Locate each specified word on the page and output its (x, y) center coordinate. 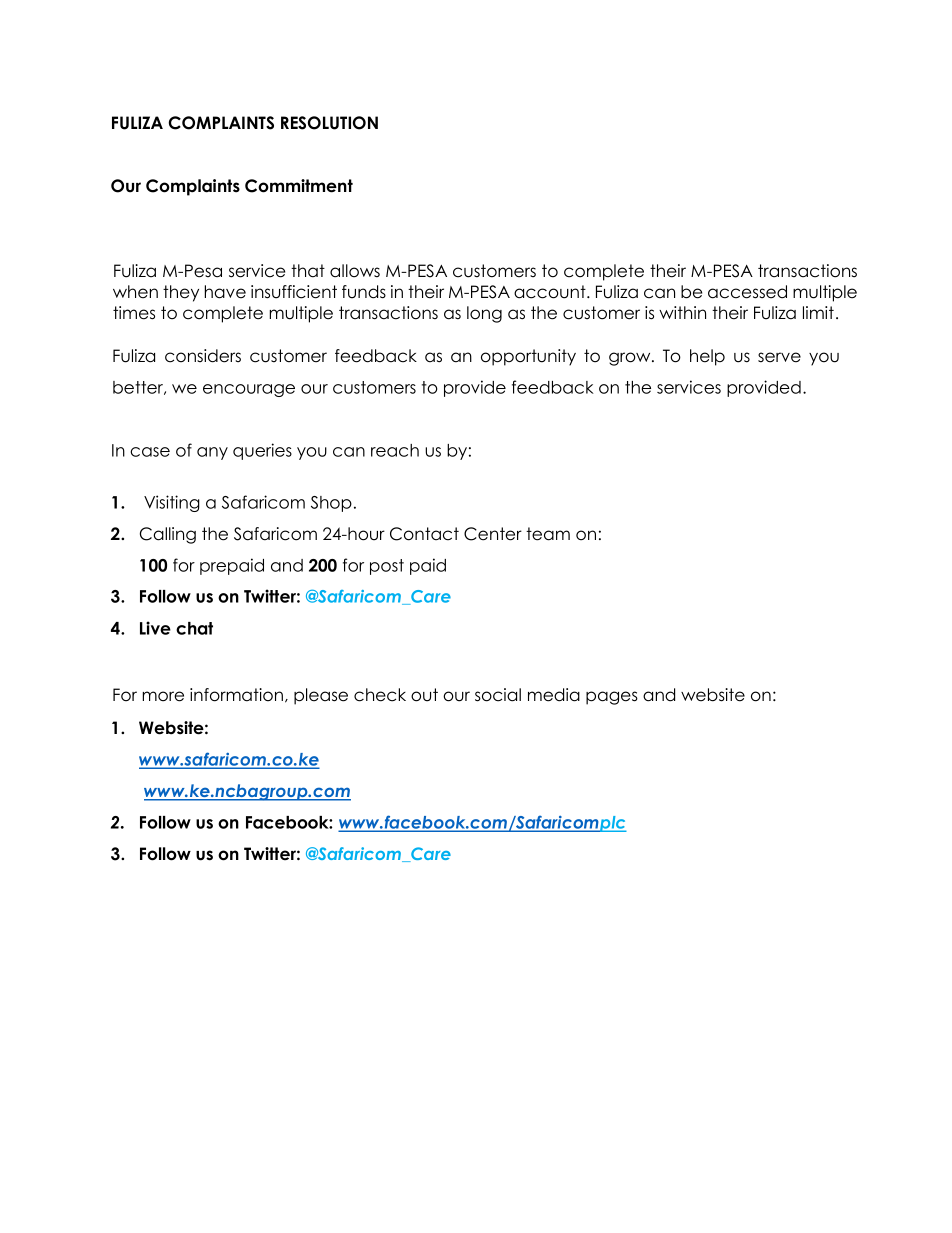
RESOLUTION (329, 123)
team (548, 534)
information (236, 695)
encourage (249, 390)
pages (612, 698)
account (551, 292)
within (682, 312)
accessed (747, 292)
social (498, 695)
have (225, 292)
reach (395, 450)
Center (493, 534)
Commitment (299, 186)
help (707, 357)
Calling (168, 535)
